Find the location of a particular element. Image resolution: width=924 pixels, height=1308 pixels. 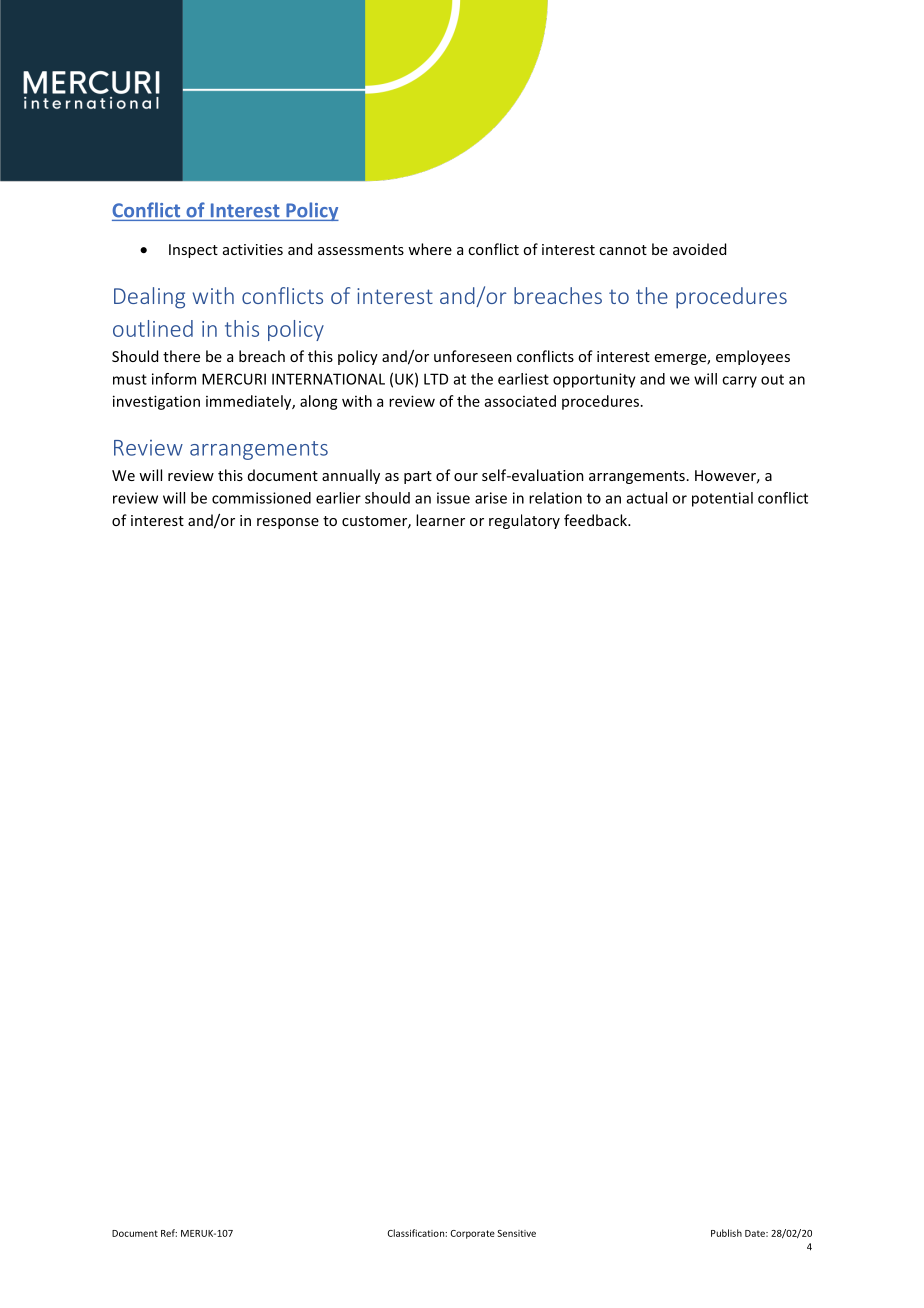

actual is located at coordinates (647, 498).
